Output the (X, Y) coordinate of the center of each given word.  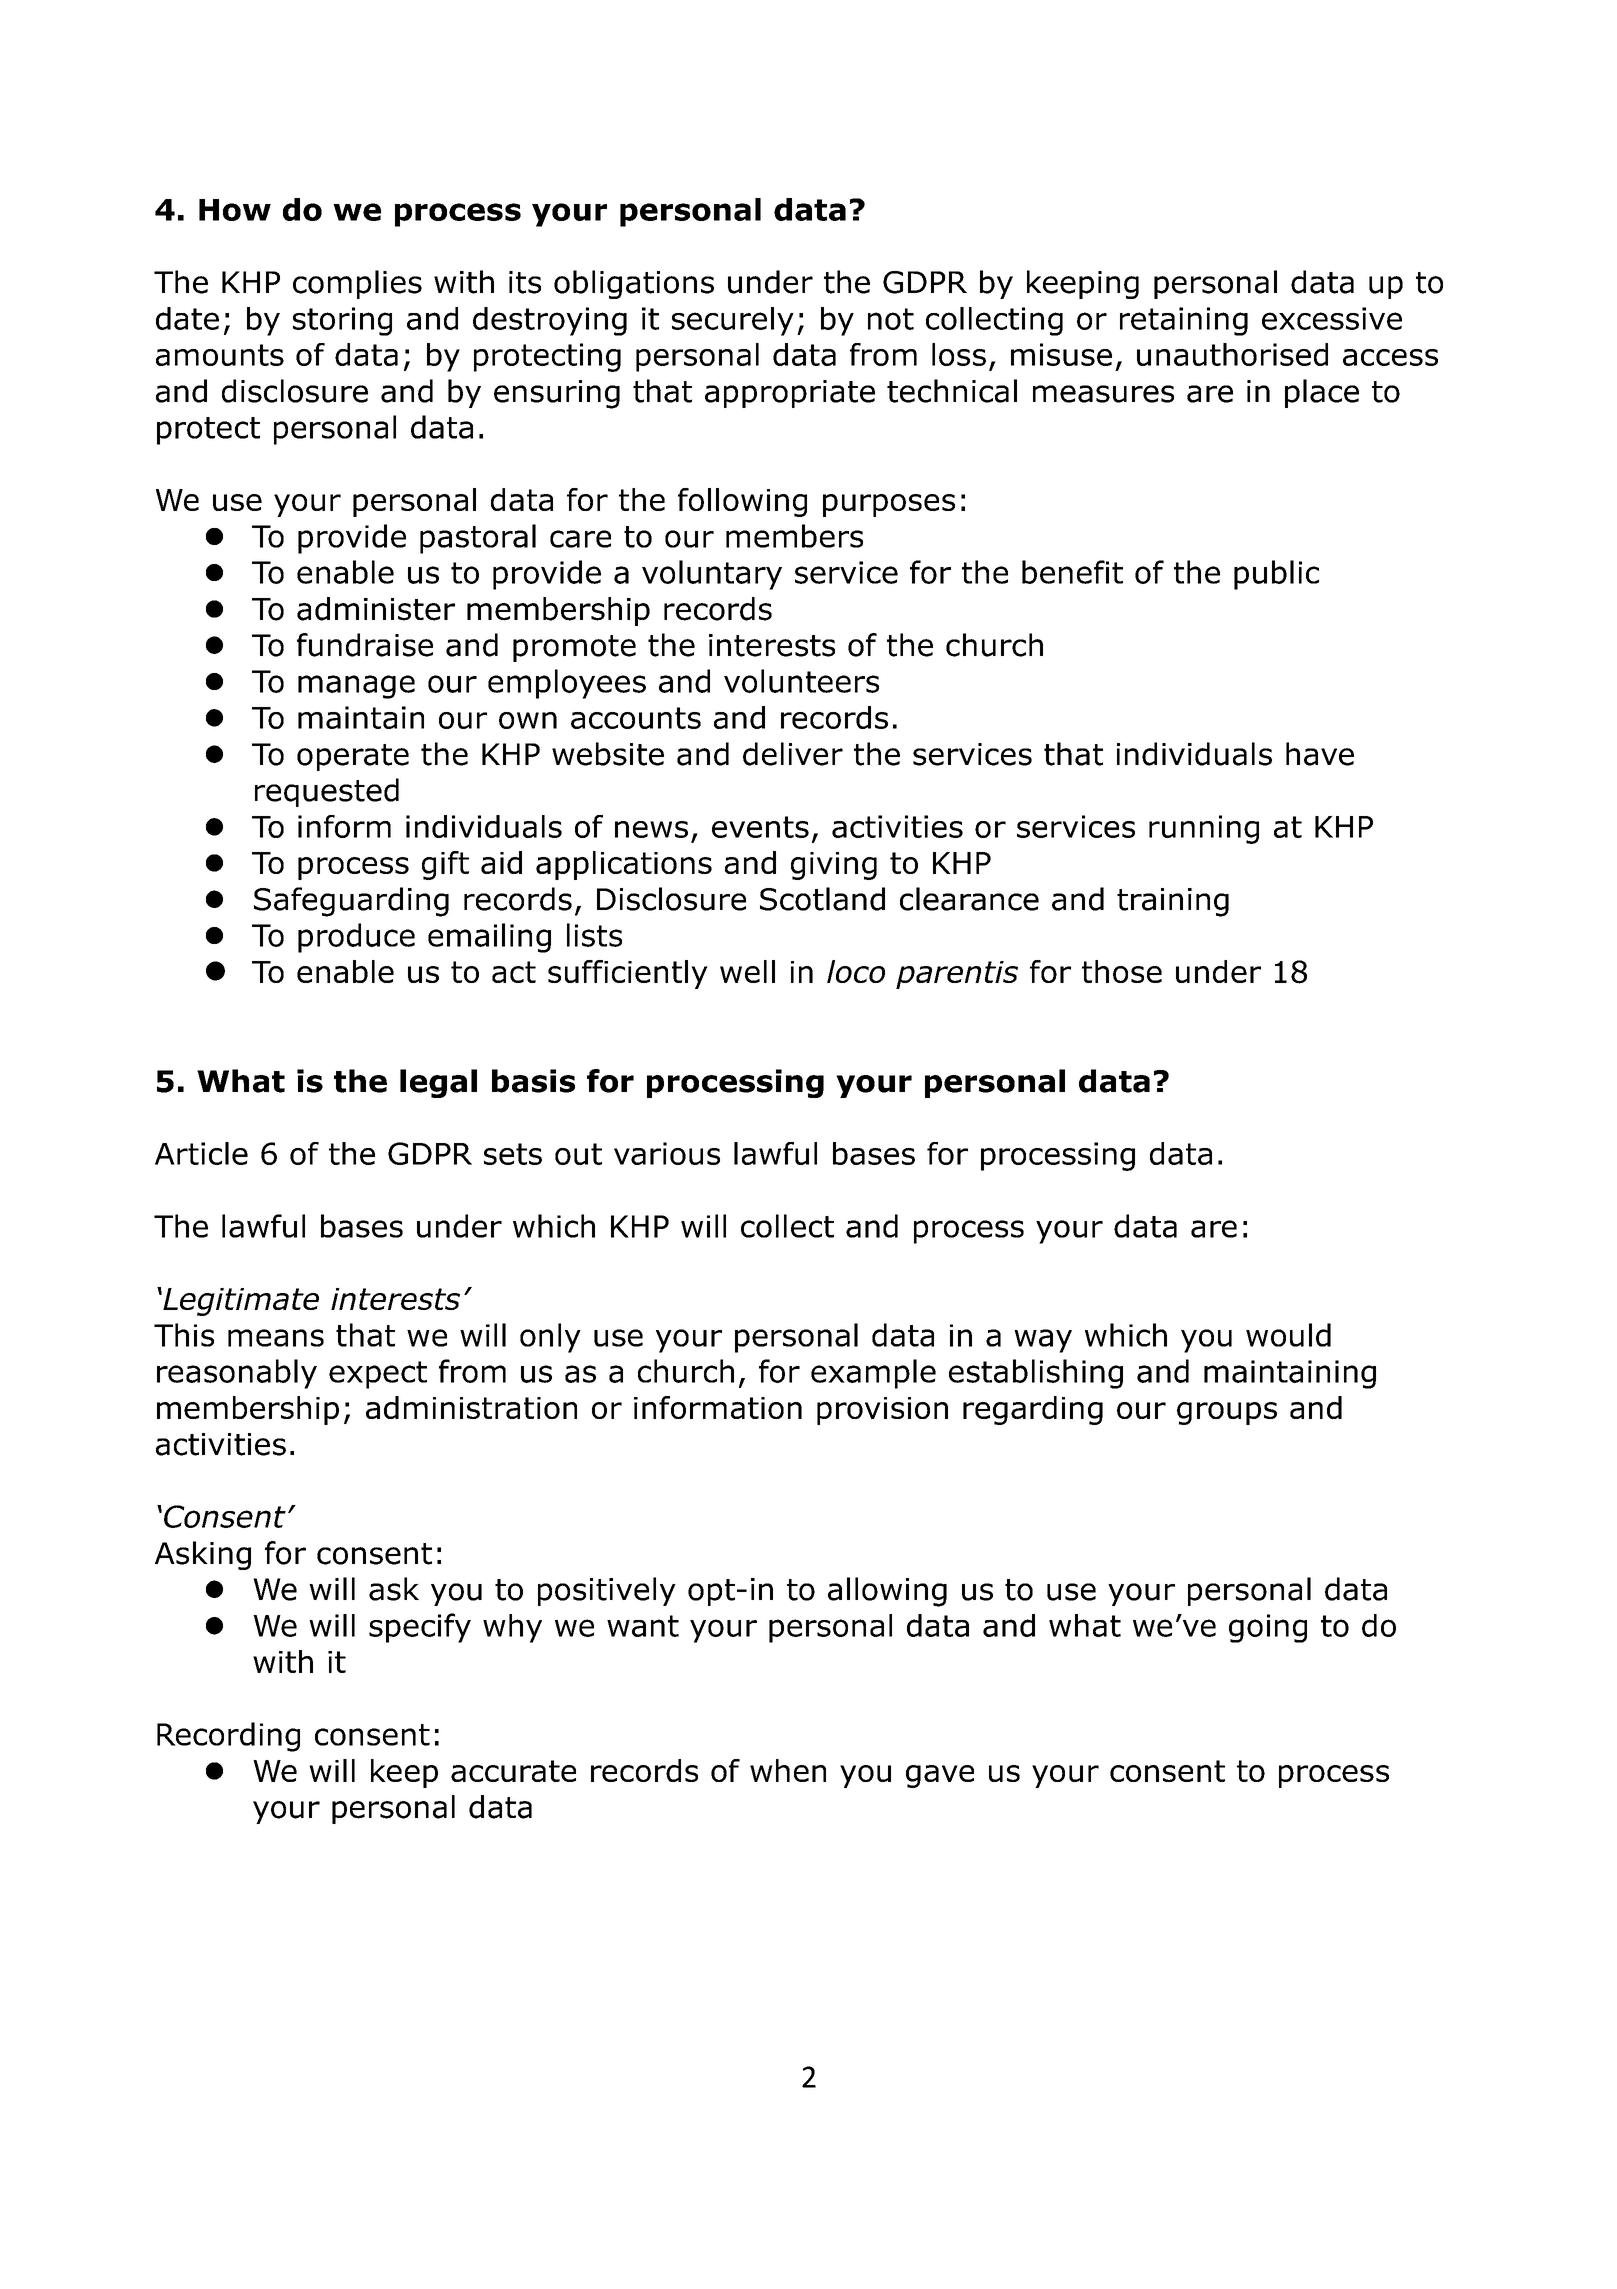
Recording (228, 1737)
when (788, 1770)
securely (733, 321)
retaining (1184, 321)
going (1268, 1628)
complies (357, 284)
